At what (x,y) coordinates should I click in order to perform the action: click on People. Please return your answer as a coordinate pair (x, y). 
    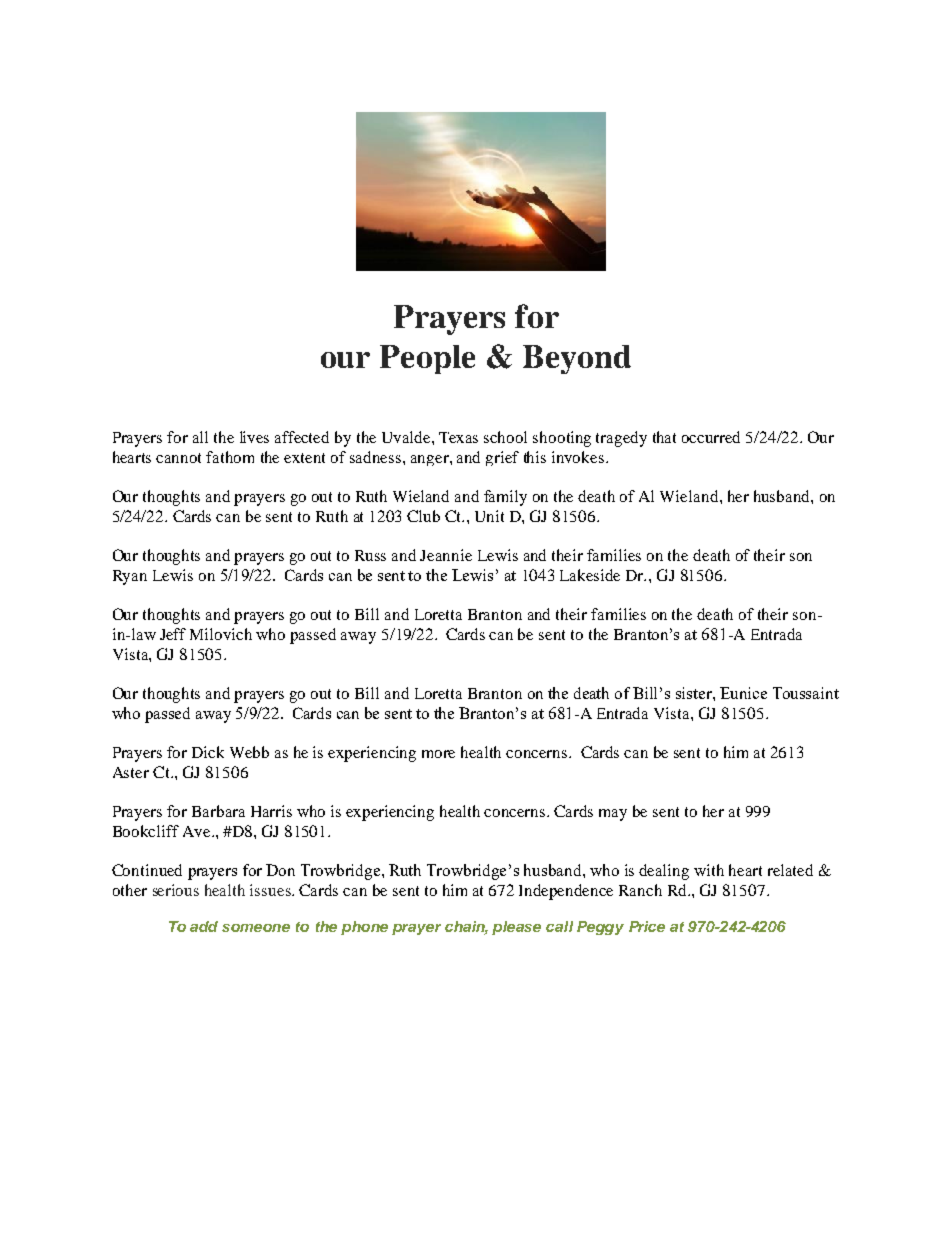
    Looking at the image, I should click on (427, 359).
